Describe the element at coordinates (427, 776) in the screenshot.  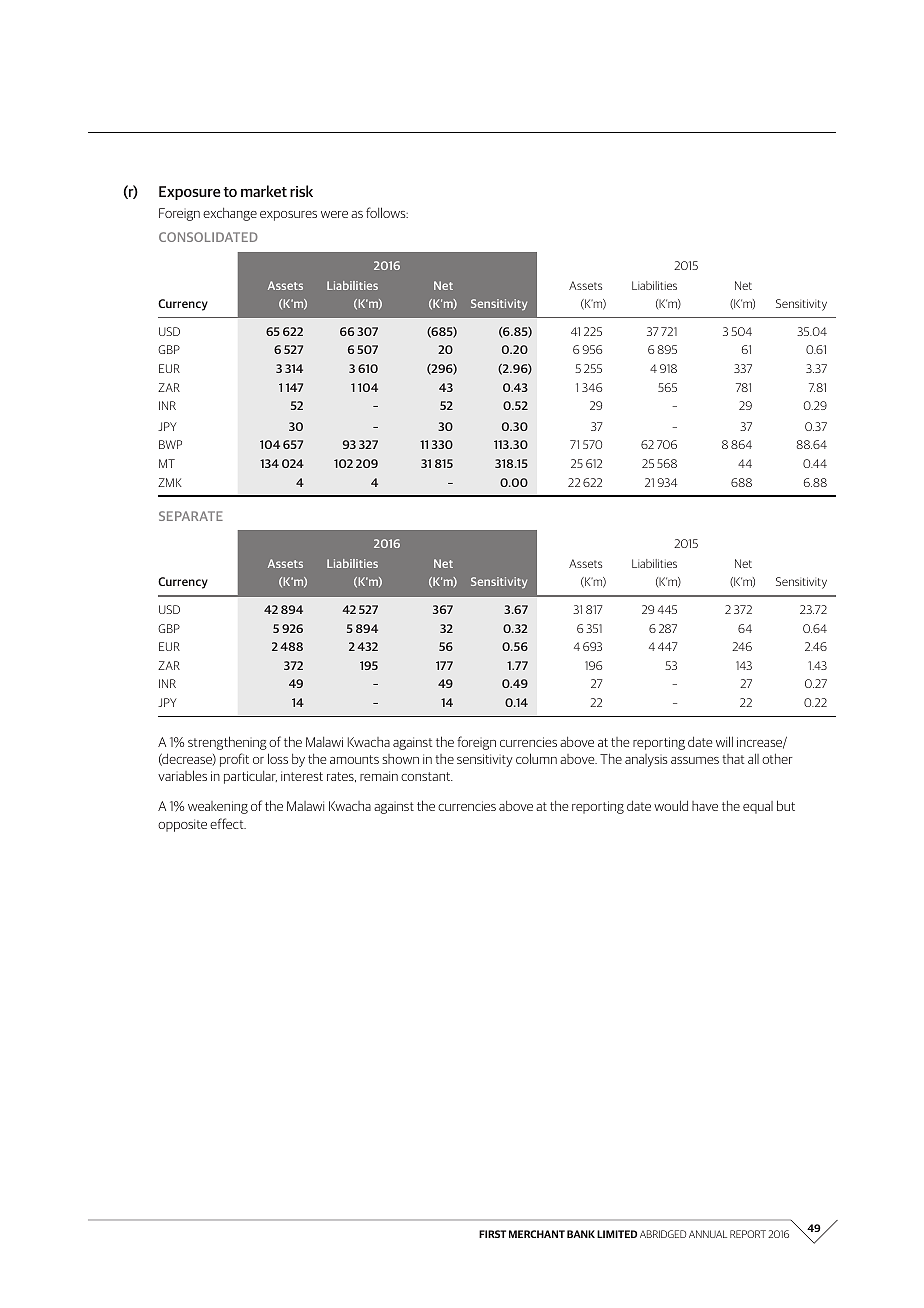
I see `constant` at that location.
